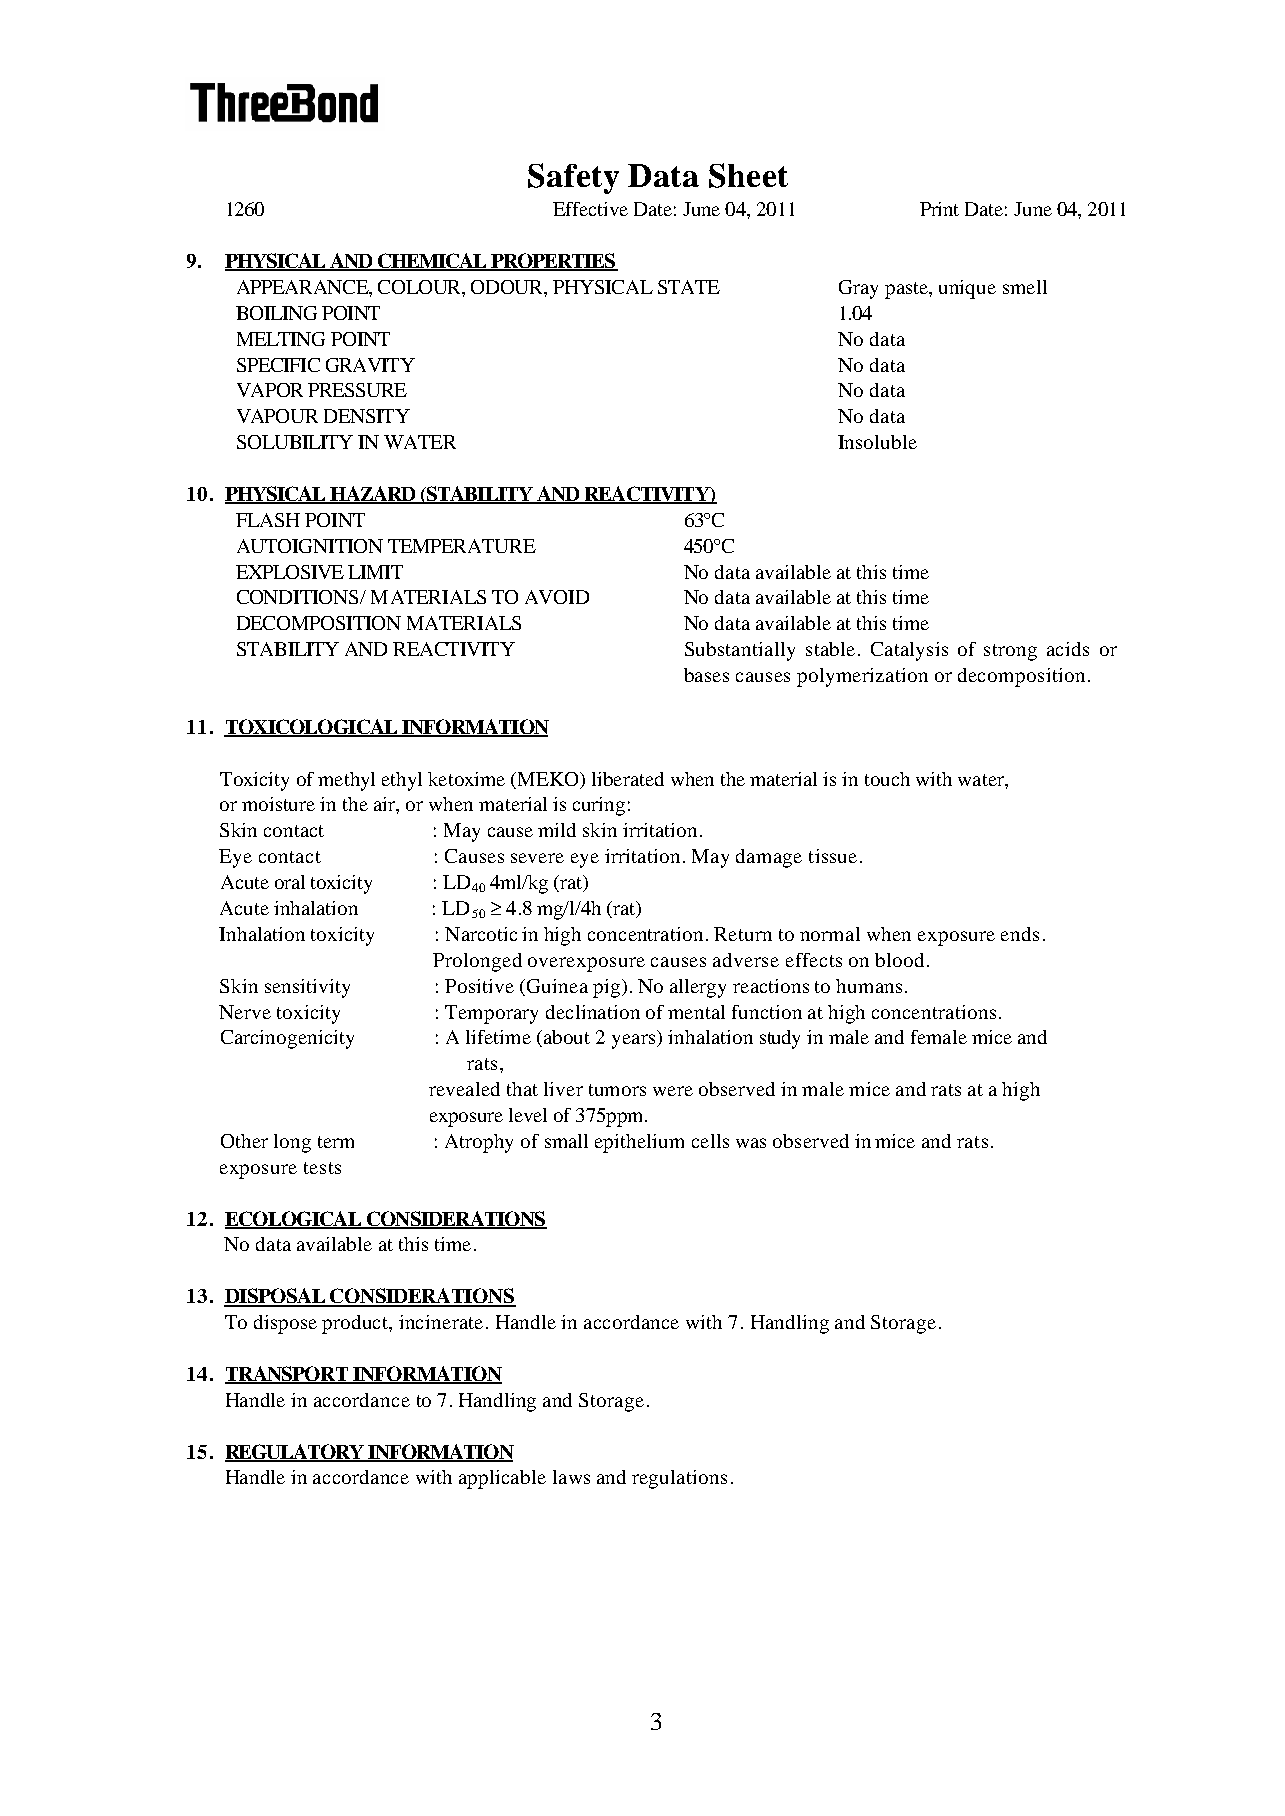 This page has height=1816, width=1285. Describe the element at coordinates (336, 1142) in the page. I see `term` at that location.
